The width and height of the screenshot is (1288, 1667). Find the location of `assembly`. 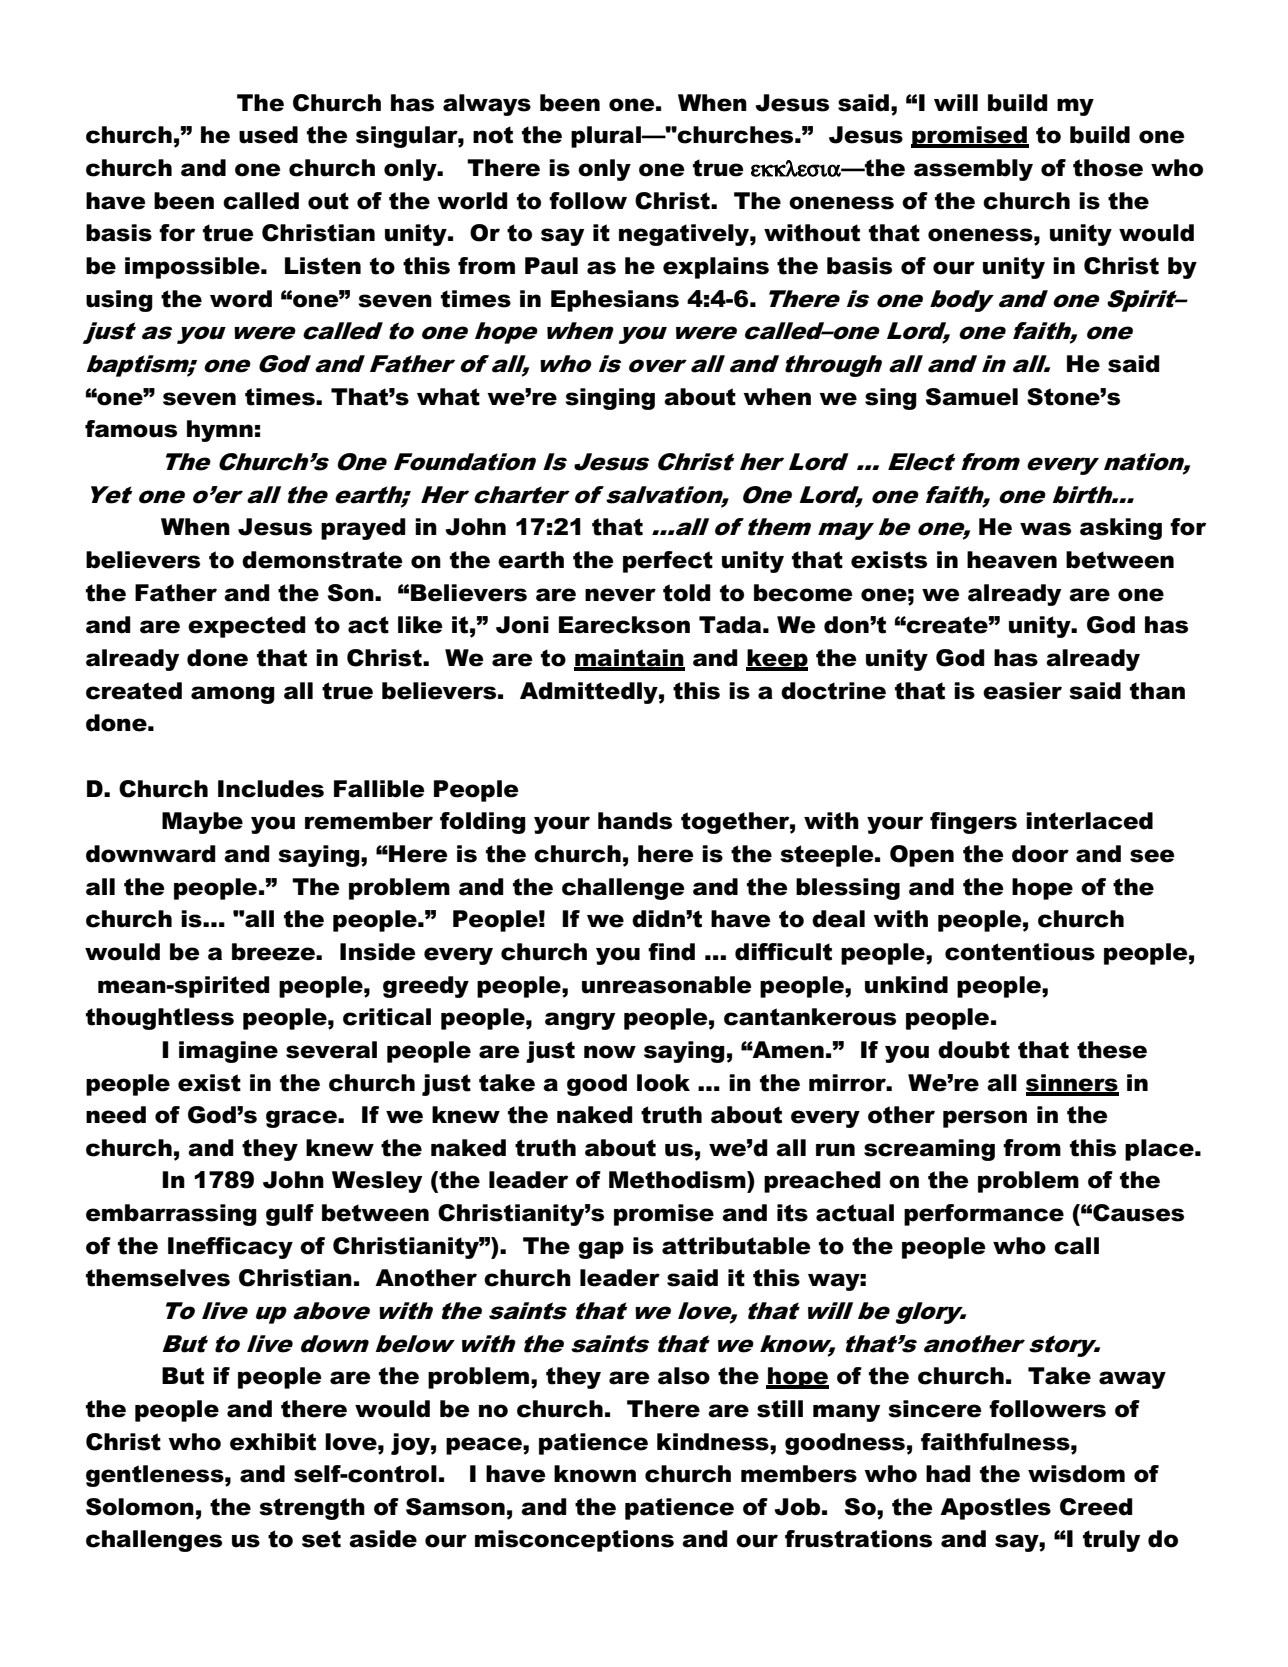

assembly is located at coordinates (973, 170).
